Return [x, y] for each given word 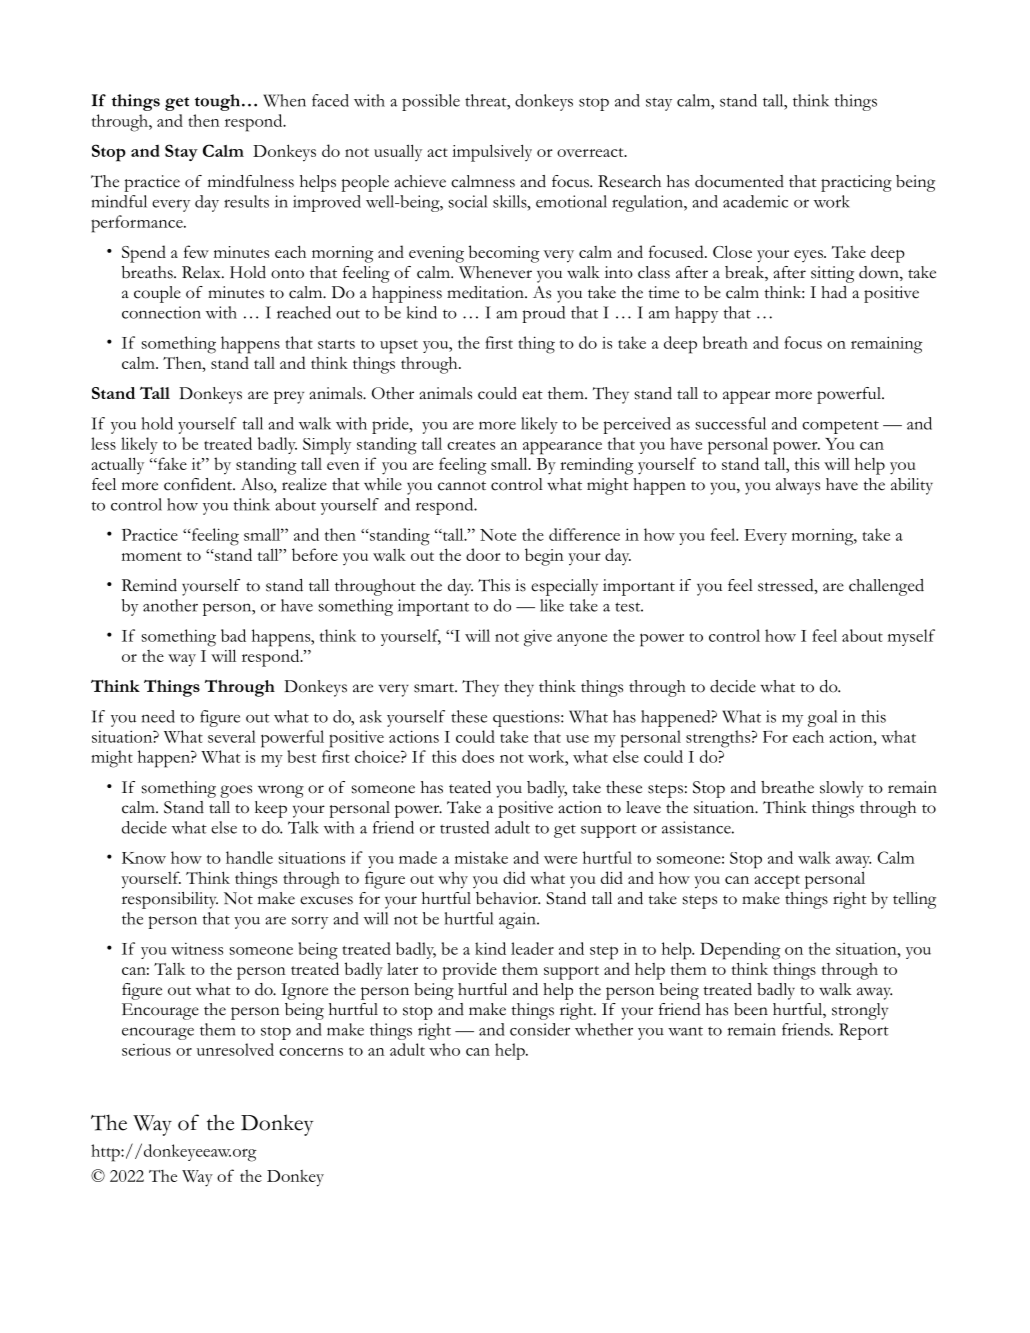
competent [840, 427]
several [232, 736]
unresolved [235, 1049]
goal [822, 718]
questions [527, 718]
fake [171, 463]
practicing [856, 183]
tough [217, 102]
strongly [860, 1011]
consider [540, 1029]
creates [471, 445]
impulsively [492, 153]
